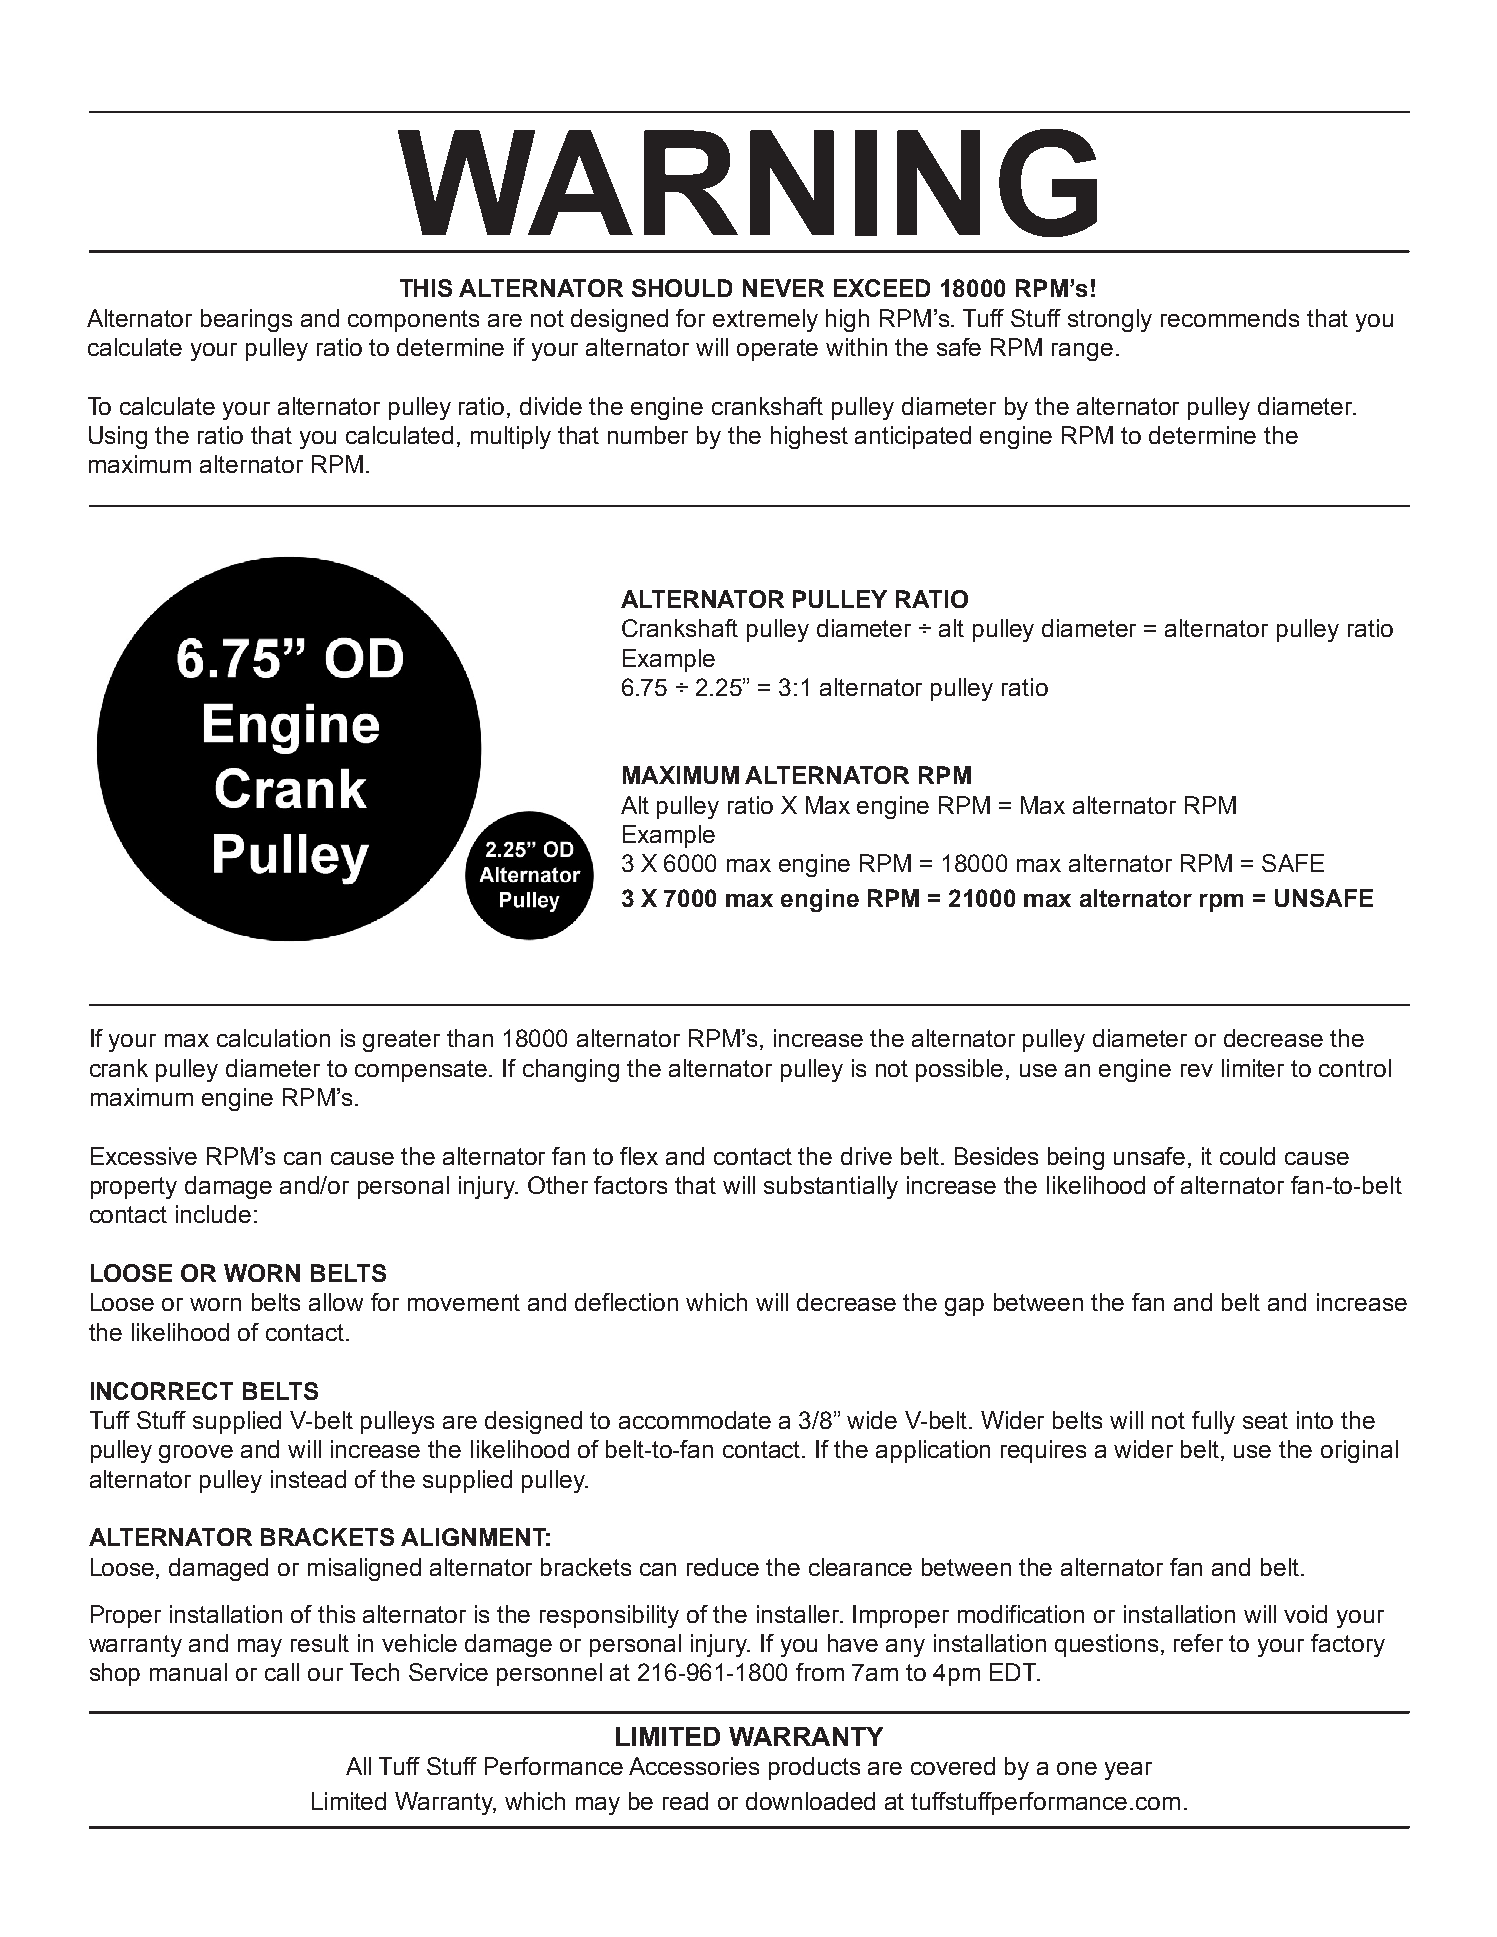 Image resolution: width=1497 pixels, height=1937 pixels. What do you see at coordinates (213, 1214) in the screenshot?
I see `include` at bounding box center [213, 1214].
